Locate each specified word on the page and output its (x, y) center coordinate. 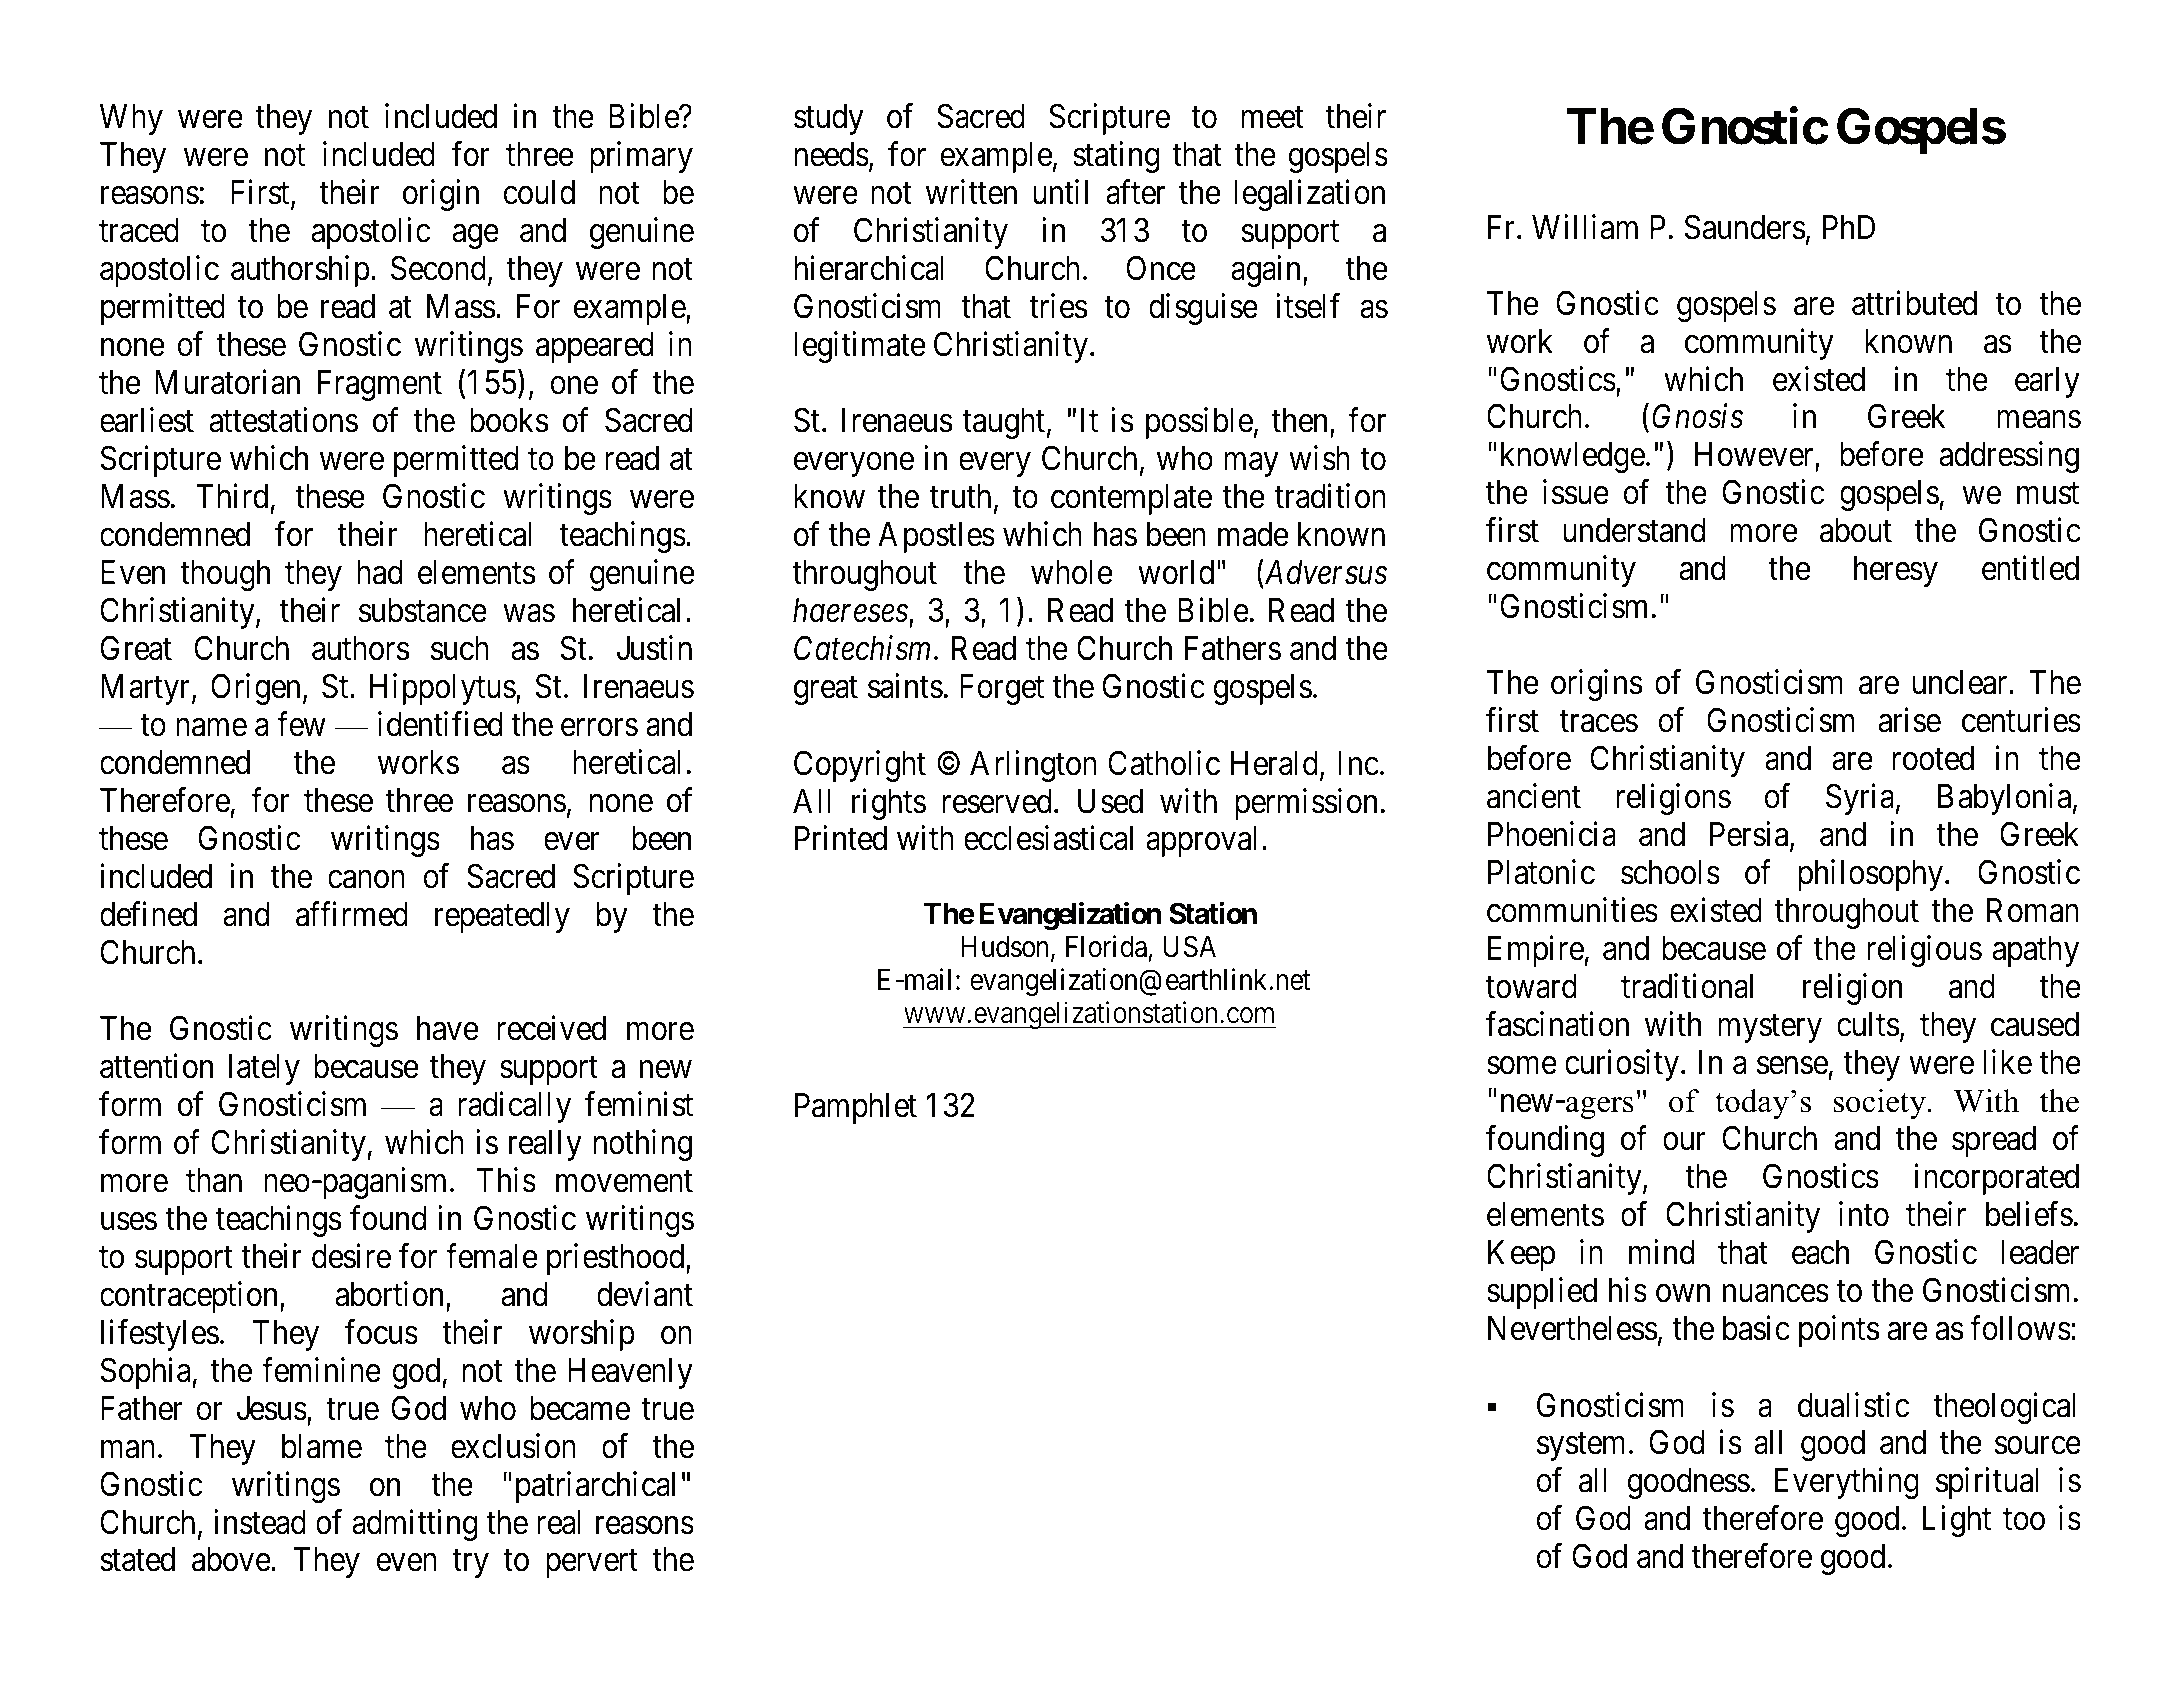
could (539, 192)
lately (264, 1069)
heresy (1896, 571)
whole (1071, 572)
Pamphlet (856, 1108)
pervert (592, 1564)
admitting (415, 1525)
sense (1792, 1066)
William (1585, 227)
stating (1116, 157)
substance (423, 610)
